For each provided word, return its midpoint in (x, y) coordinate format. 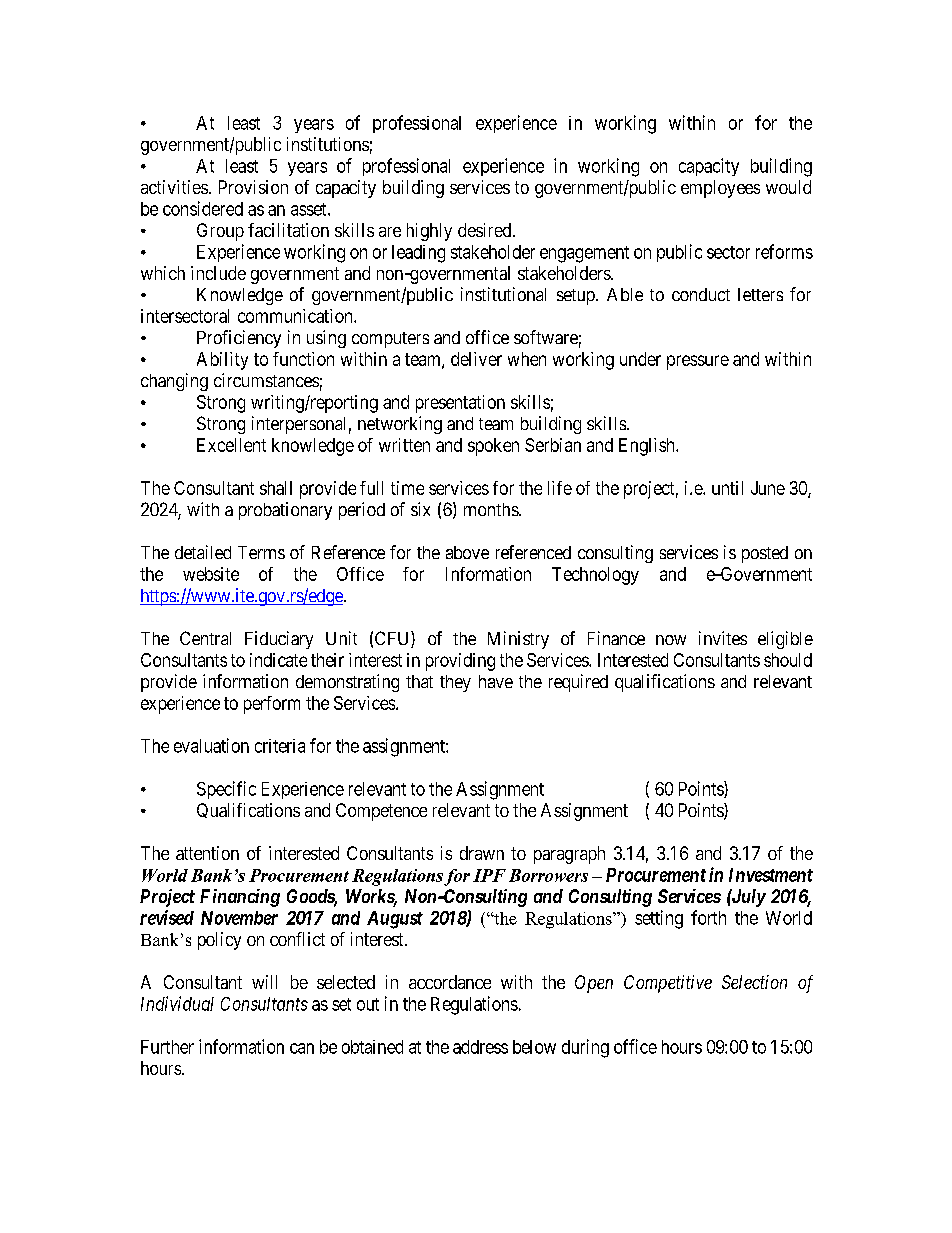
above (467, 552)
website (211, 574)
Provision (253, 187)
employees (720, 189)
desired (486, 230)
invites (723, 638)
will (264, 982)
